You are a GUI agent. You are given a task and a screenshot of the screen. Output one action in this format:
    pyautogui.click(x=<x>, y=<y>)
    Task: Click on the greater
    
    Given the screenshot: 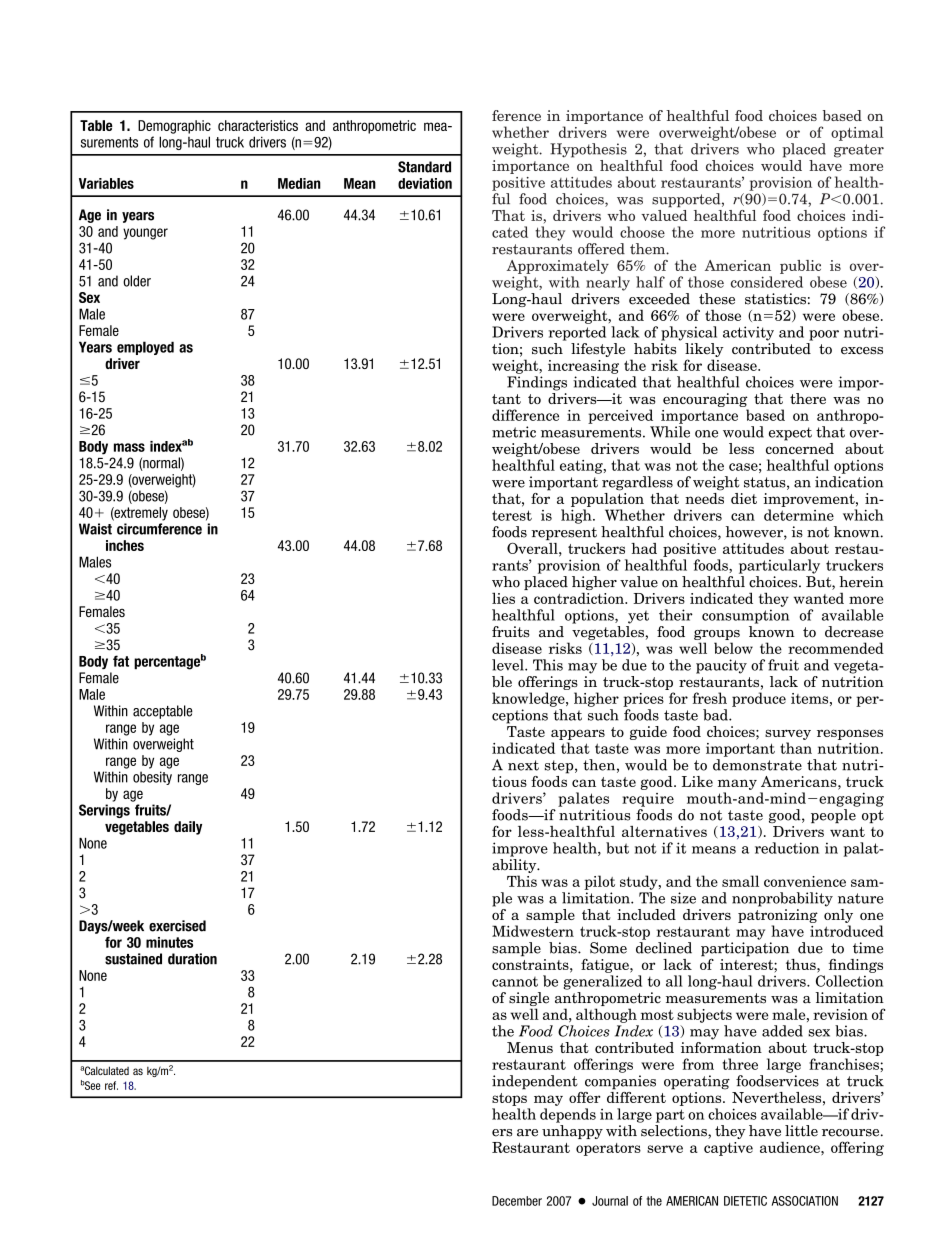 What is the action you would take?
    pyautogui.click(x=859, y=151)
